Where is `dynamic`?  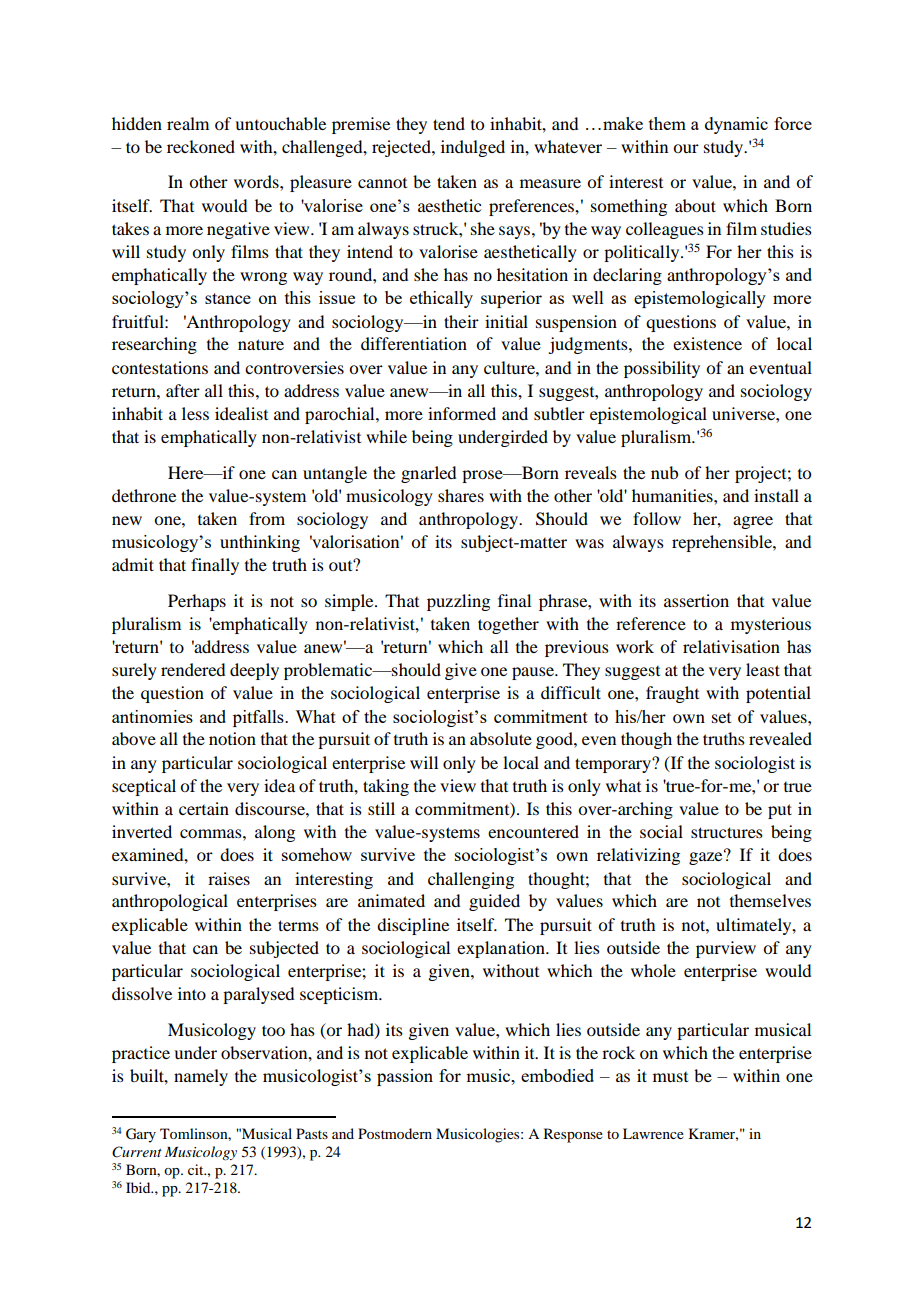 dynamic is located at coordinates (736, 125).
